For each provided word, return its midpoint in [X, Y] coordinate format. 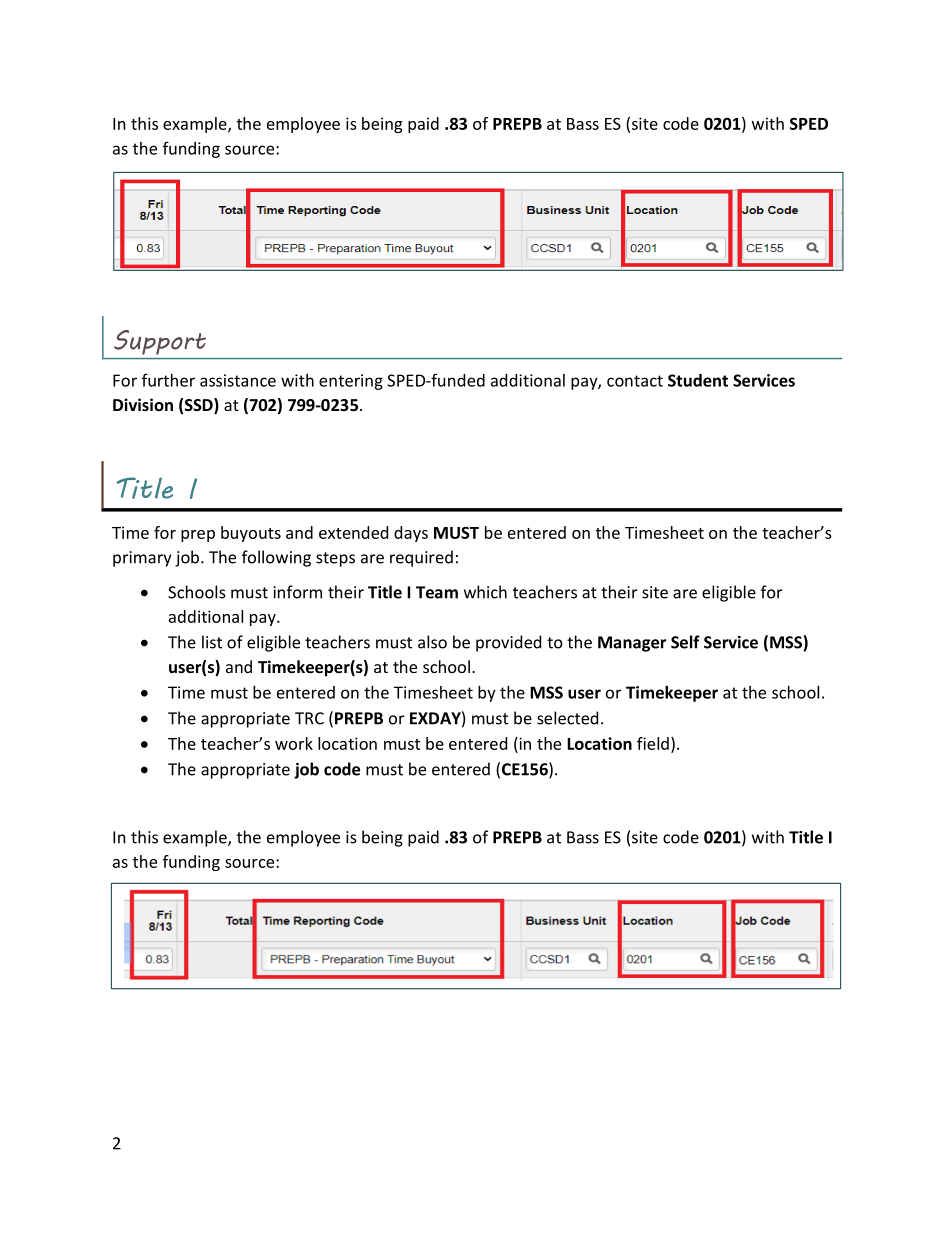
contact [635, 381]
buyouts [251, 534]
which [485, 592]
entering [351, 382]
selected [567, 718]
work [294, 743]
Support [160, 342]
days [411, 534]
